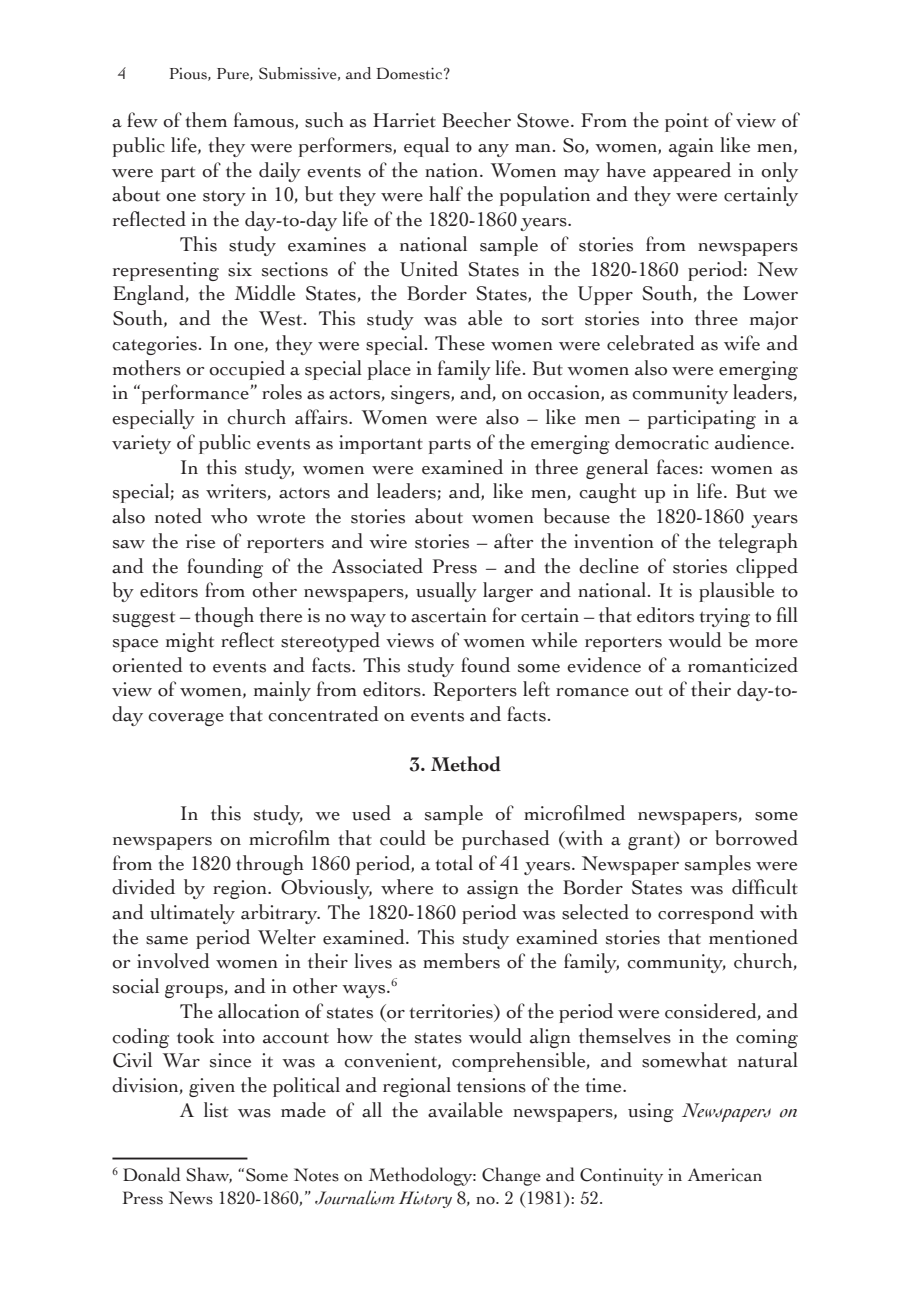 This page has height=1316, width=911. I want to click on American, so click(725, 1175).
